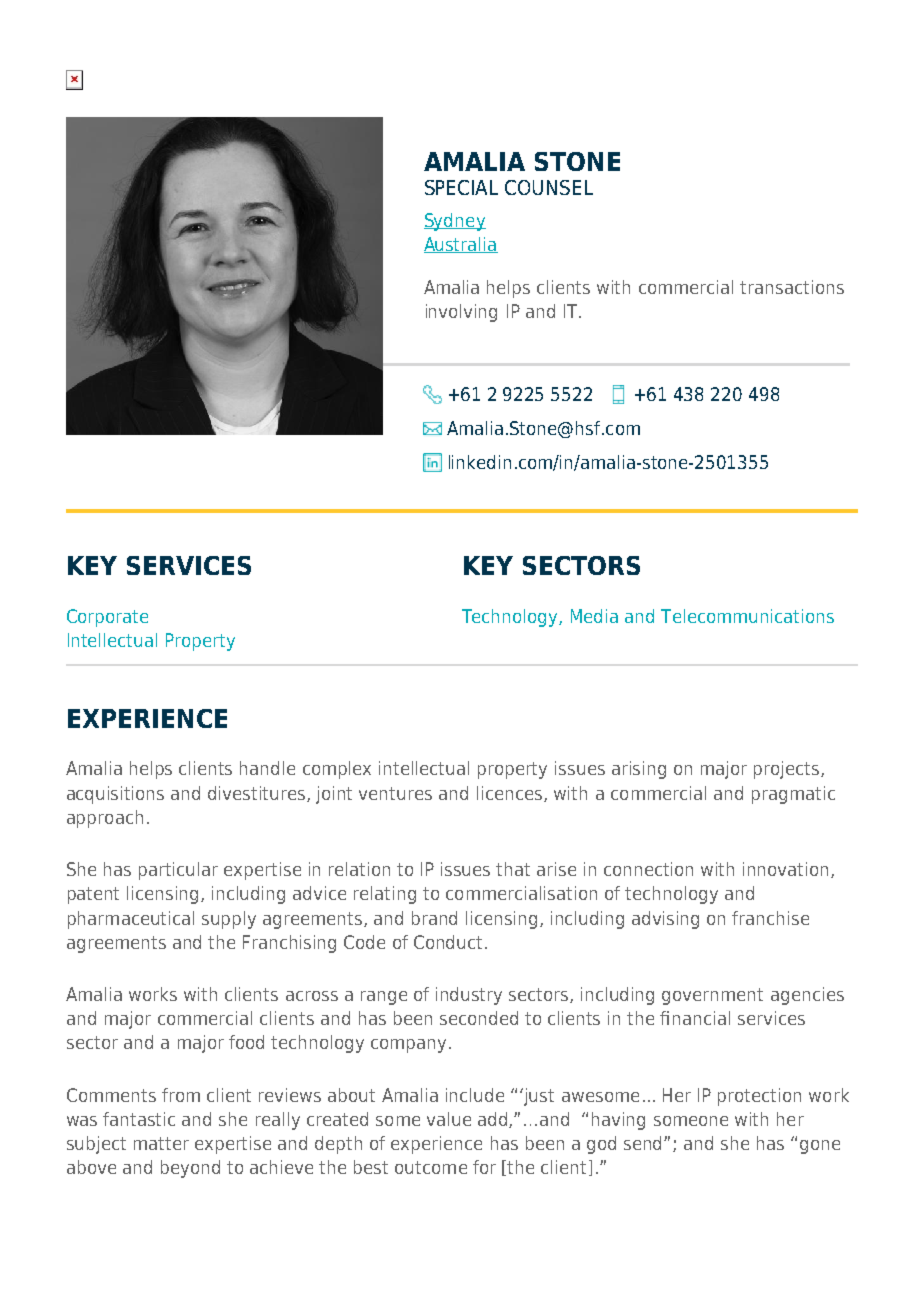 This document has width=924, height=1308. What do you see at coordinates (434, 918) in the document?
I see `brand` at bounding box center [434, 918].
